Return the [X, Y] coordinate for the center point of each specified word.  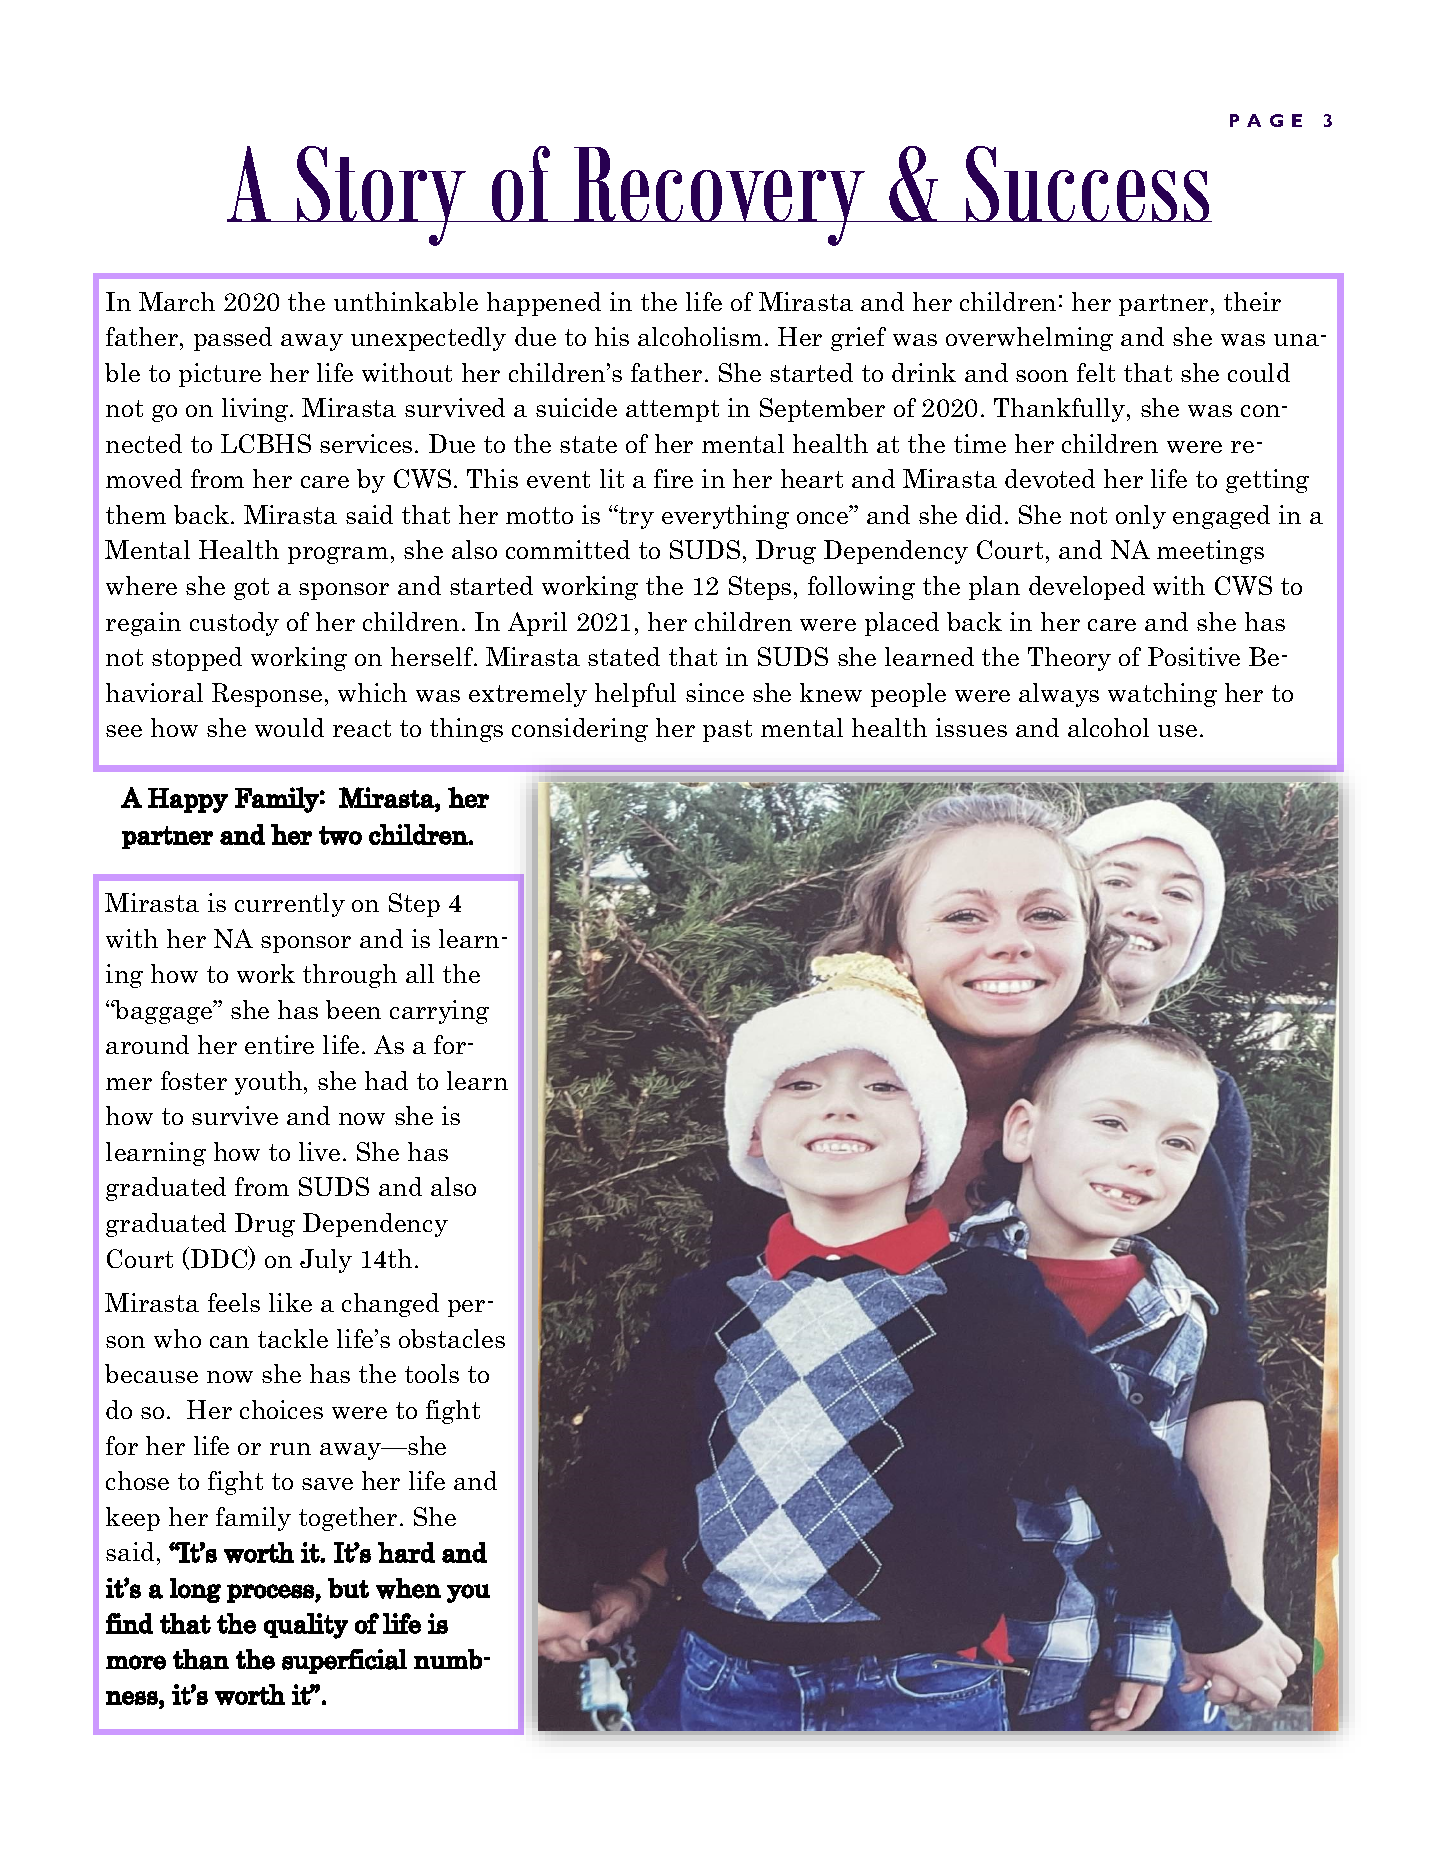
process [271, 1593]
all [420, 973]
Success [1088, 184]
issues [971, 727]
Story [381, 196]
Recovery [720, 196]
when [408, 1588]
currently [290, 905]
